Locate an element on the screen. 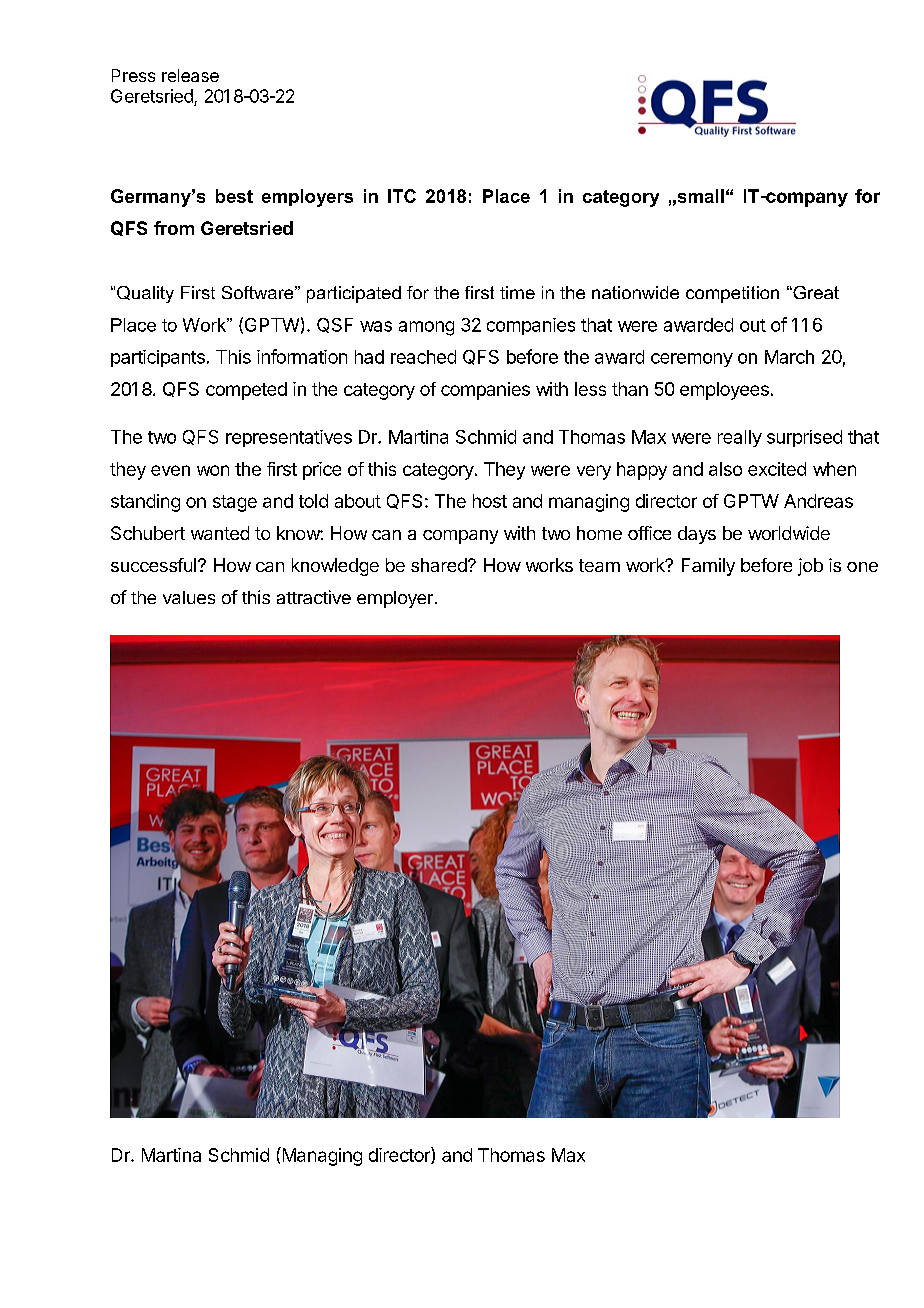  job is located at coordinates (810, 567).
